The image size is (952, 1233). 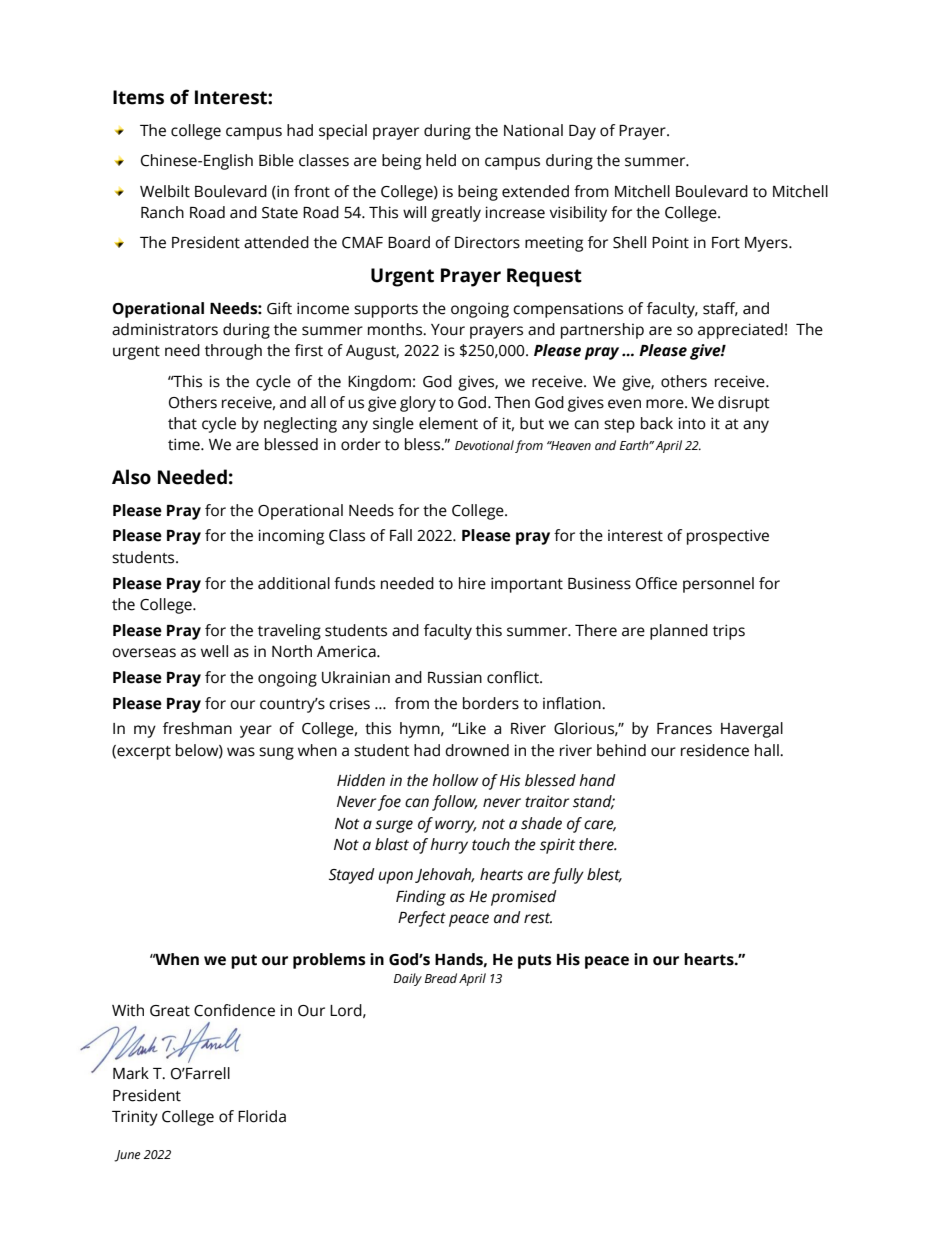 I want to click on held, so click(x=441, y=160).
